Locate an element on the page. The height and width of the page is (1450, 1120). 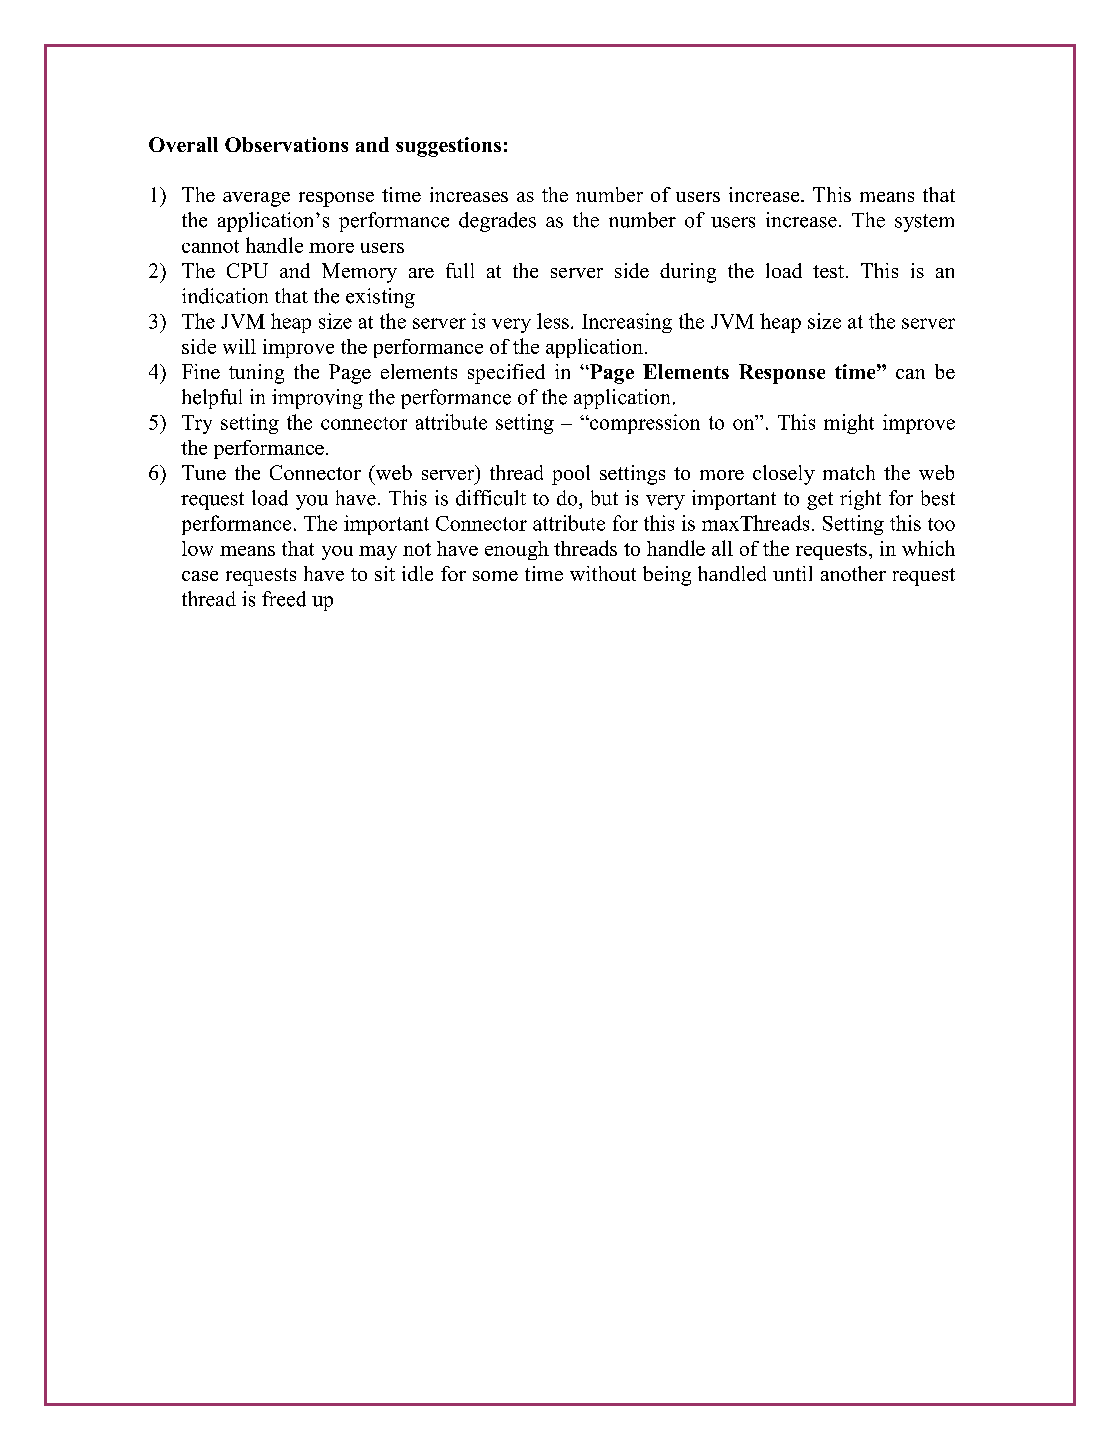
freed is located at coordinates (284, 599).
